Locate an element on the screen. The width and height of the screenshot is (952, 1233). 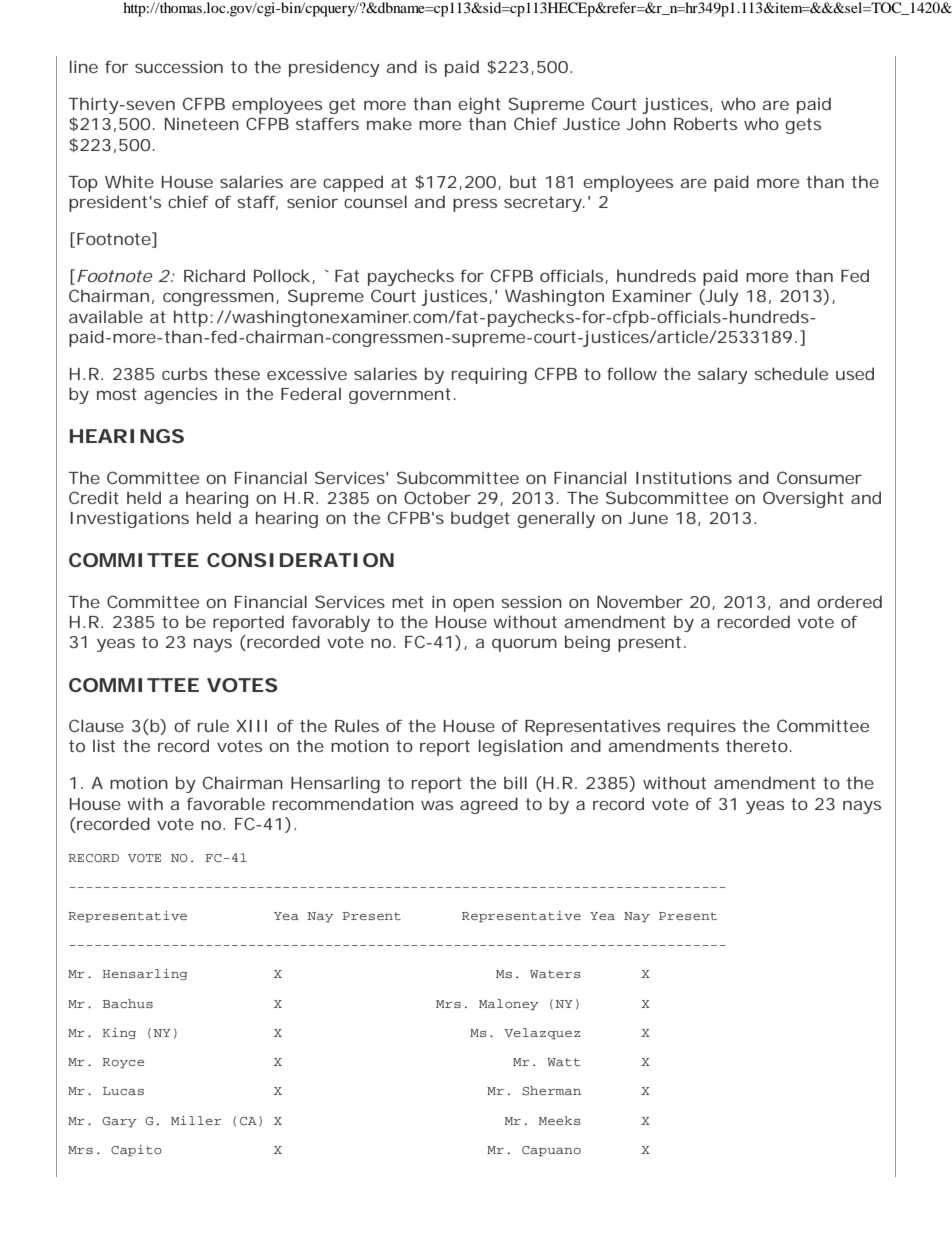
eight is located at coordinates (479, 105).
